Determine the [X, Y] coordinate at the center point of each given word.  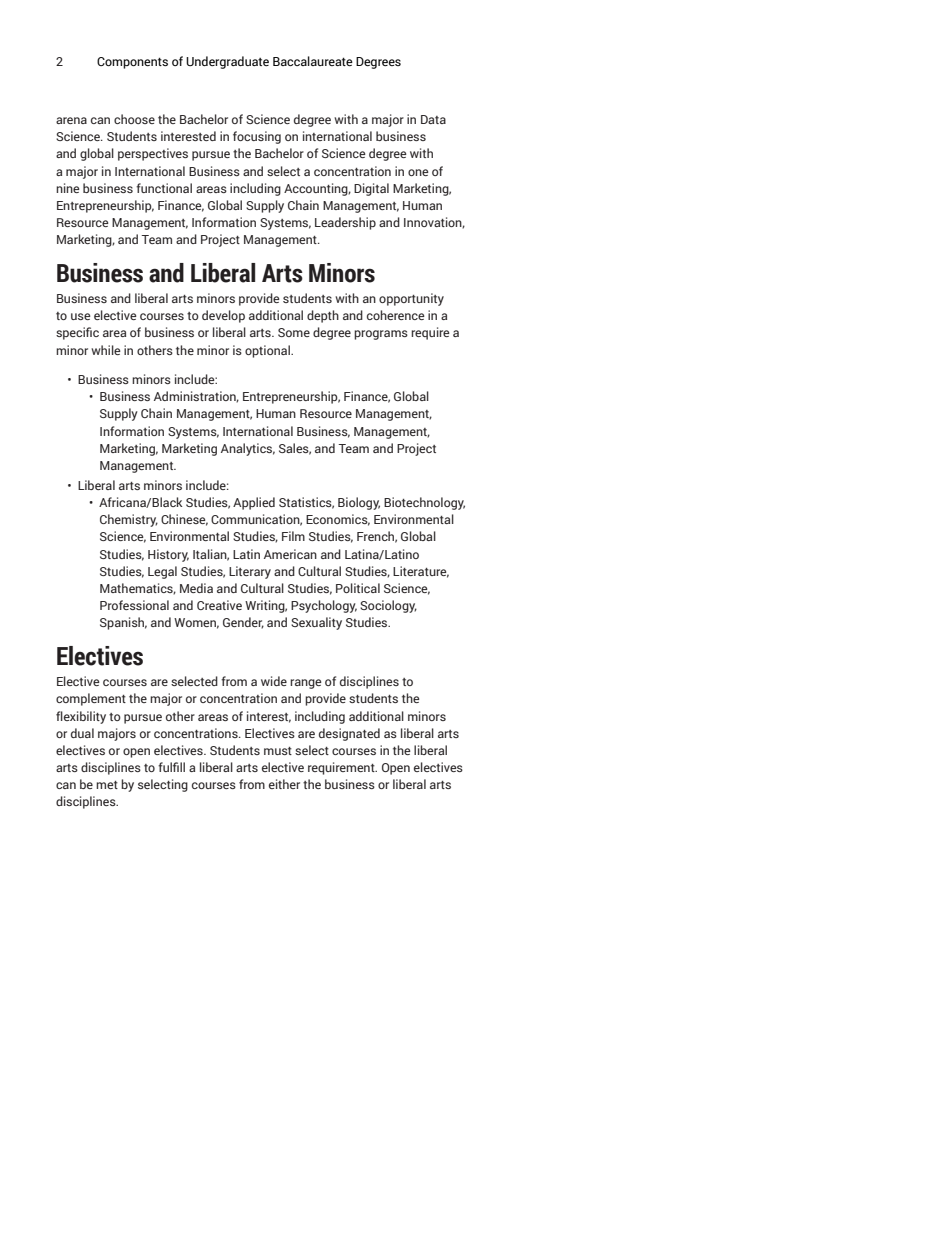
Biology [359, 503]
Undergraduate [227, 62]
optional [268, 351]
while [106, 350]
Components [132, 63]
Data [433, 119]
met [107, 785]
